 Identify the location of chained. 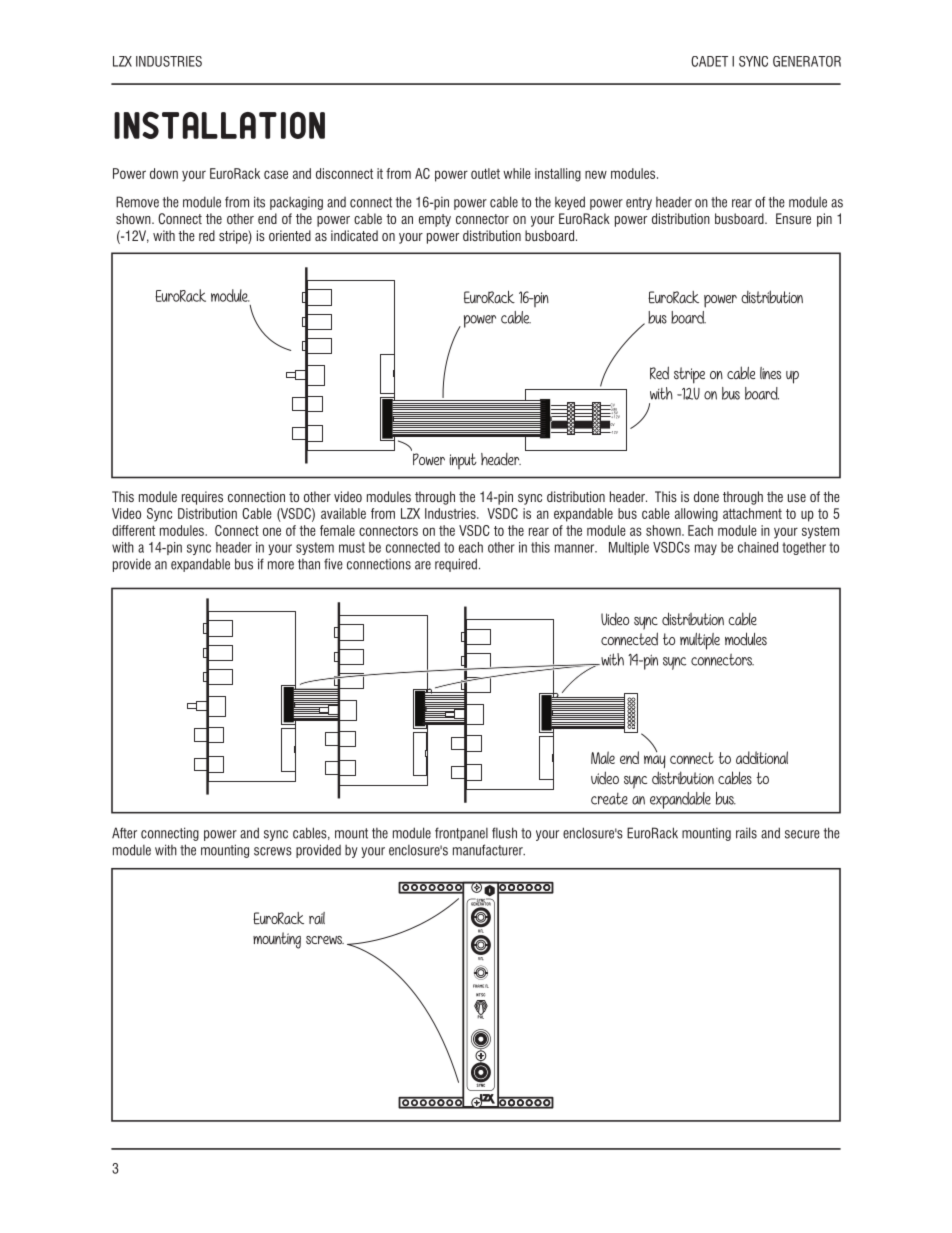
(758, 547).
